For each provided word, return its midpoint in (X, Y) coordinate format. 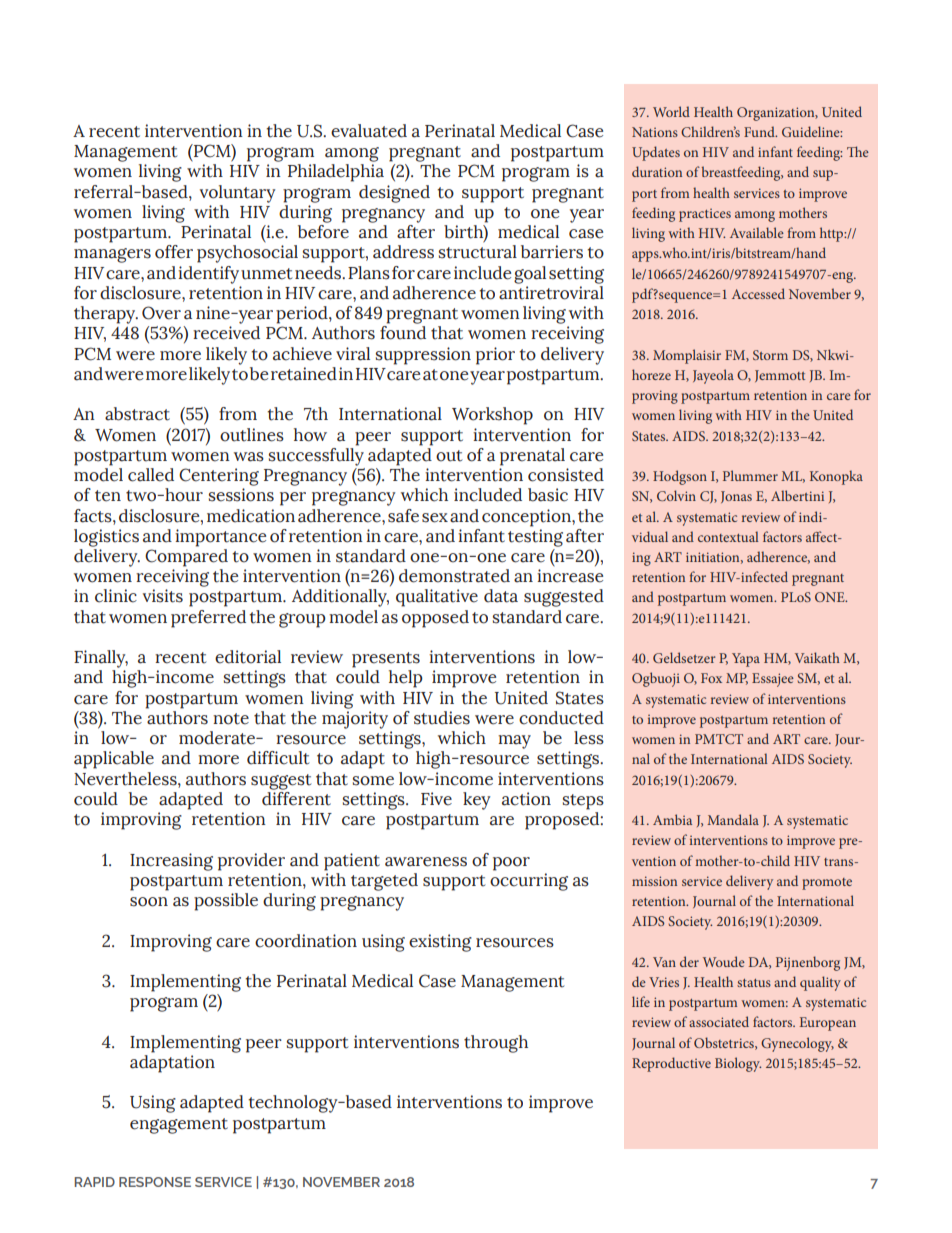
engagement (179, 1126)
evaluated (369, 131)
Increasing (171, 862)
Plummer (750, 475)
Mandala (733, 819)
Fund (760, 131)
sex (435, 518)
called (151, 475)
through (496, 1044)
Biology (738, 1064)
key (476, 801)
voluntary (237, 194)
